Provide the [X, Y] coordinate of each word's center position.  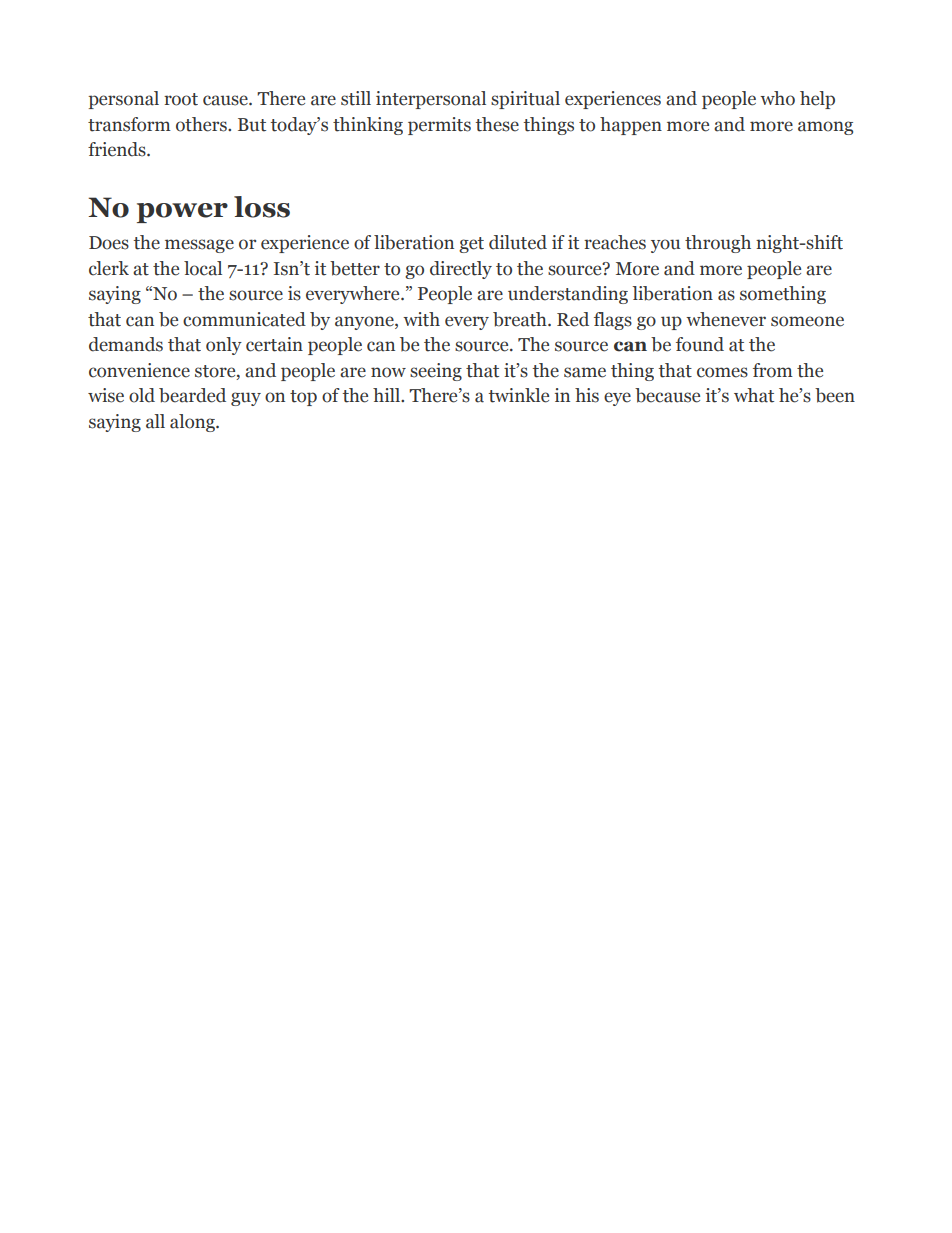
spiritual [525, 100]
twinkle [518, 395]
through [718, 244]
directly [461, 270]
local [203, 268]
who [777, 98]
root [181, 99]
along [193, 423]
